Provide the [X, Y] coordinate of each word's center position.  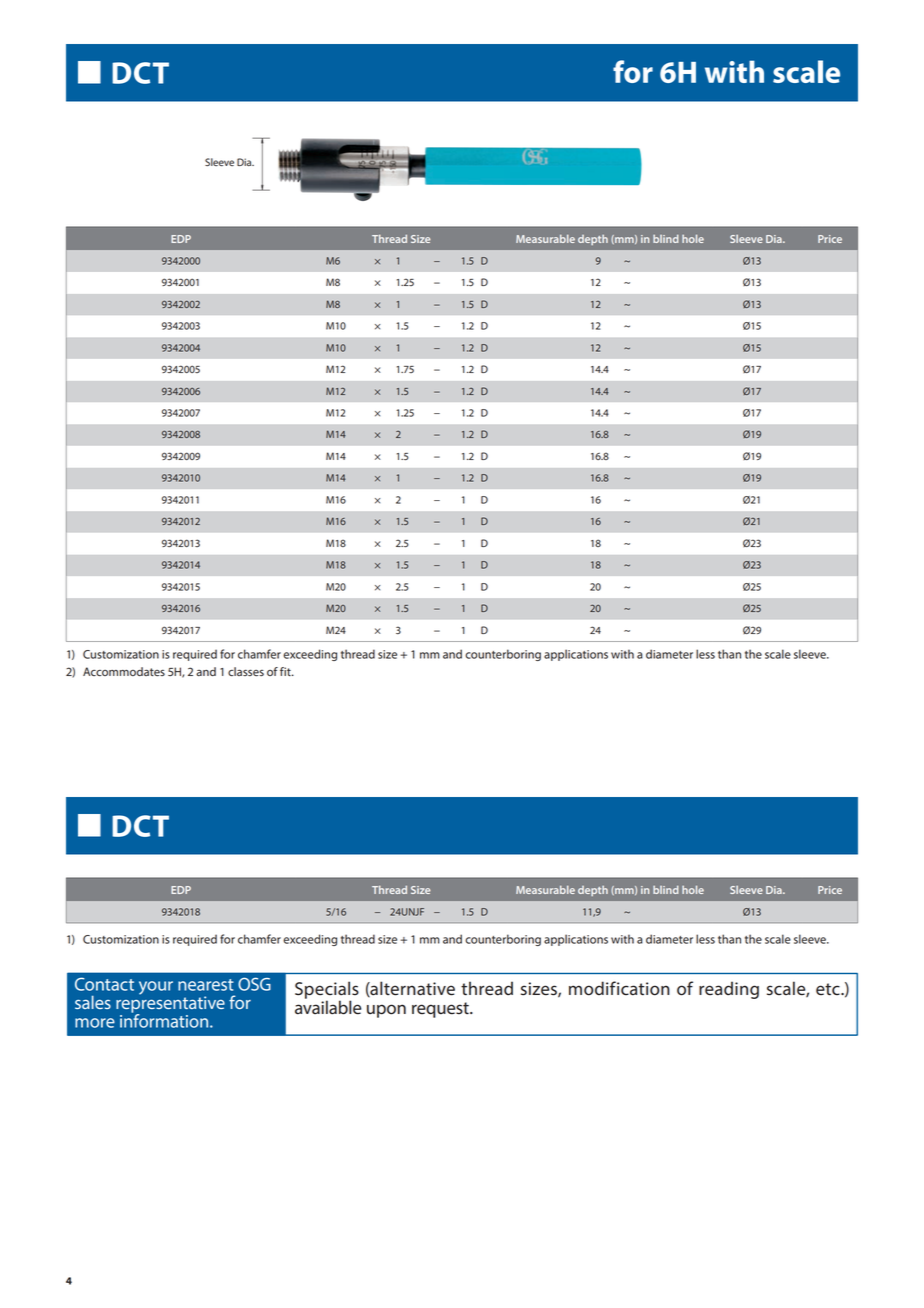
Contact [104, 984]
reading [729, 990]
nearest [206, 985]
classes [246, 672]
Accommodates [124, 672]
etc [829, 989]
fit [286, 671]
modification [619, 988]
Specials [327, 991]
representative [170, 1004]
